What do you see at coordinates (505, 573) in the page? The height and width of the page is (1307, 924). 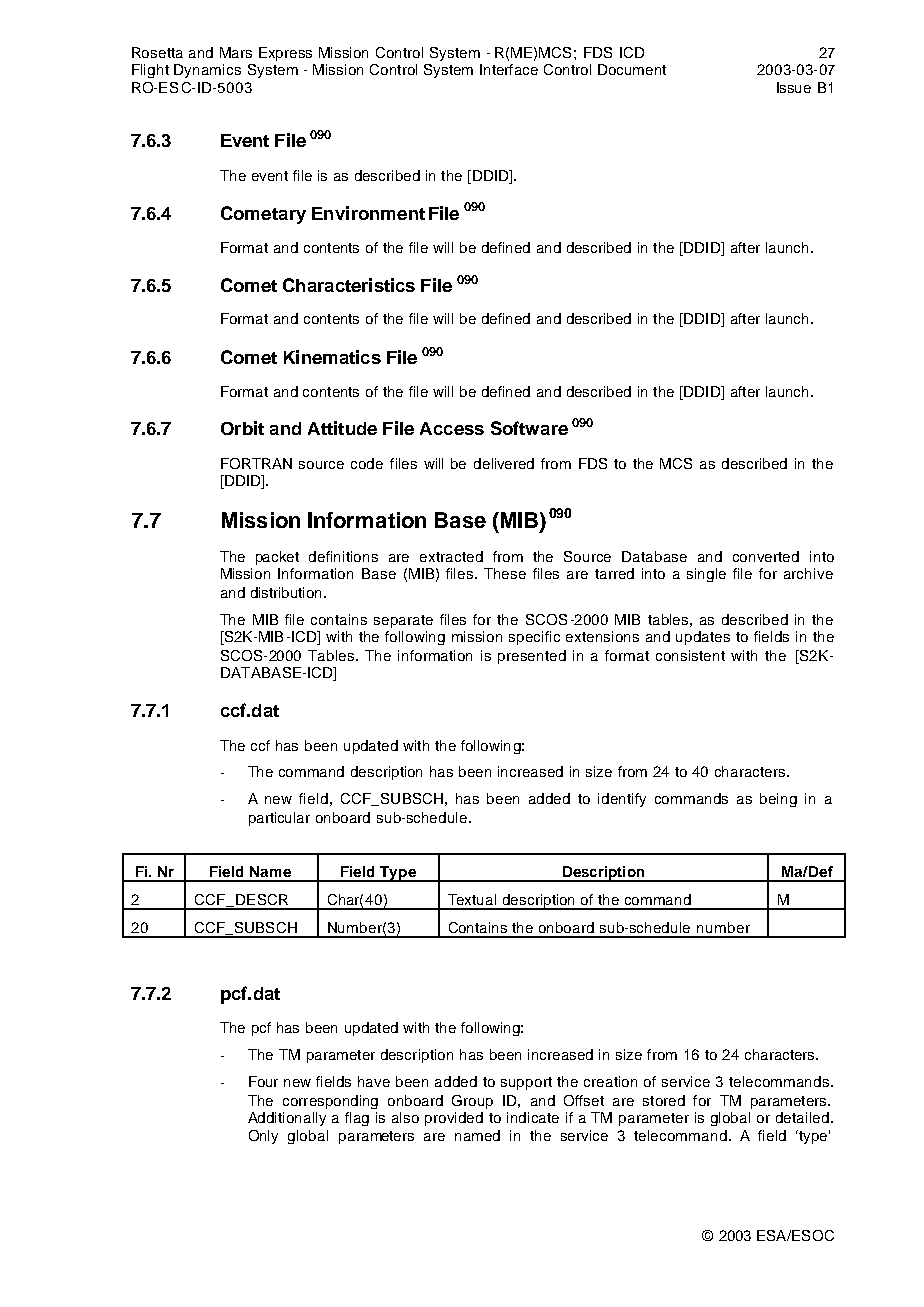 I see `These` at bounding box center [505, 573].
